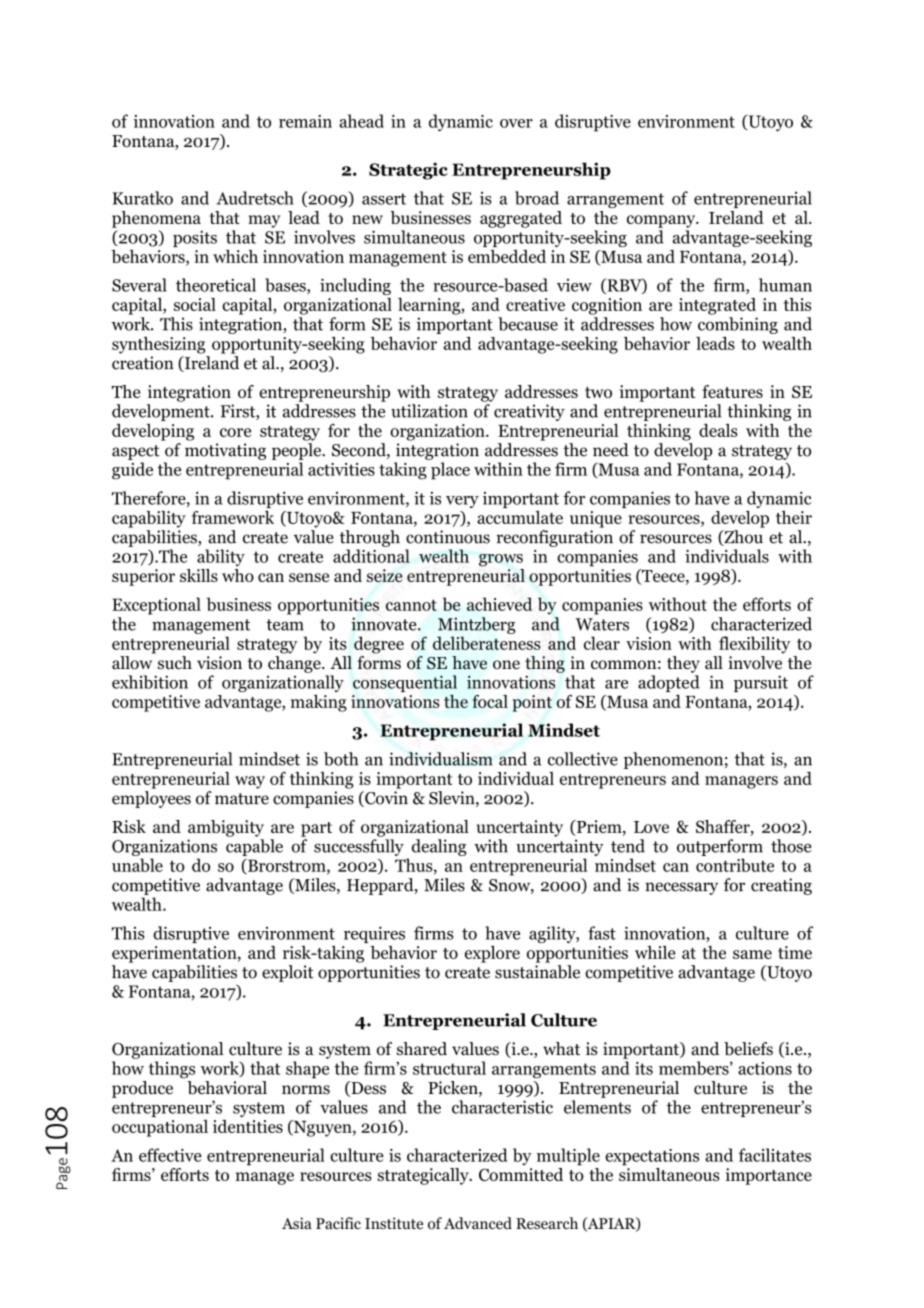  Describe the element at coordinates (752, 954) in the screenshot. I see `same` at that location.
